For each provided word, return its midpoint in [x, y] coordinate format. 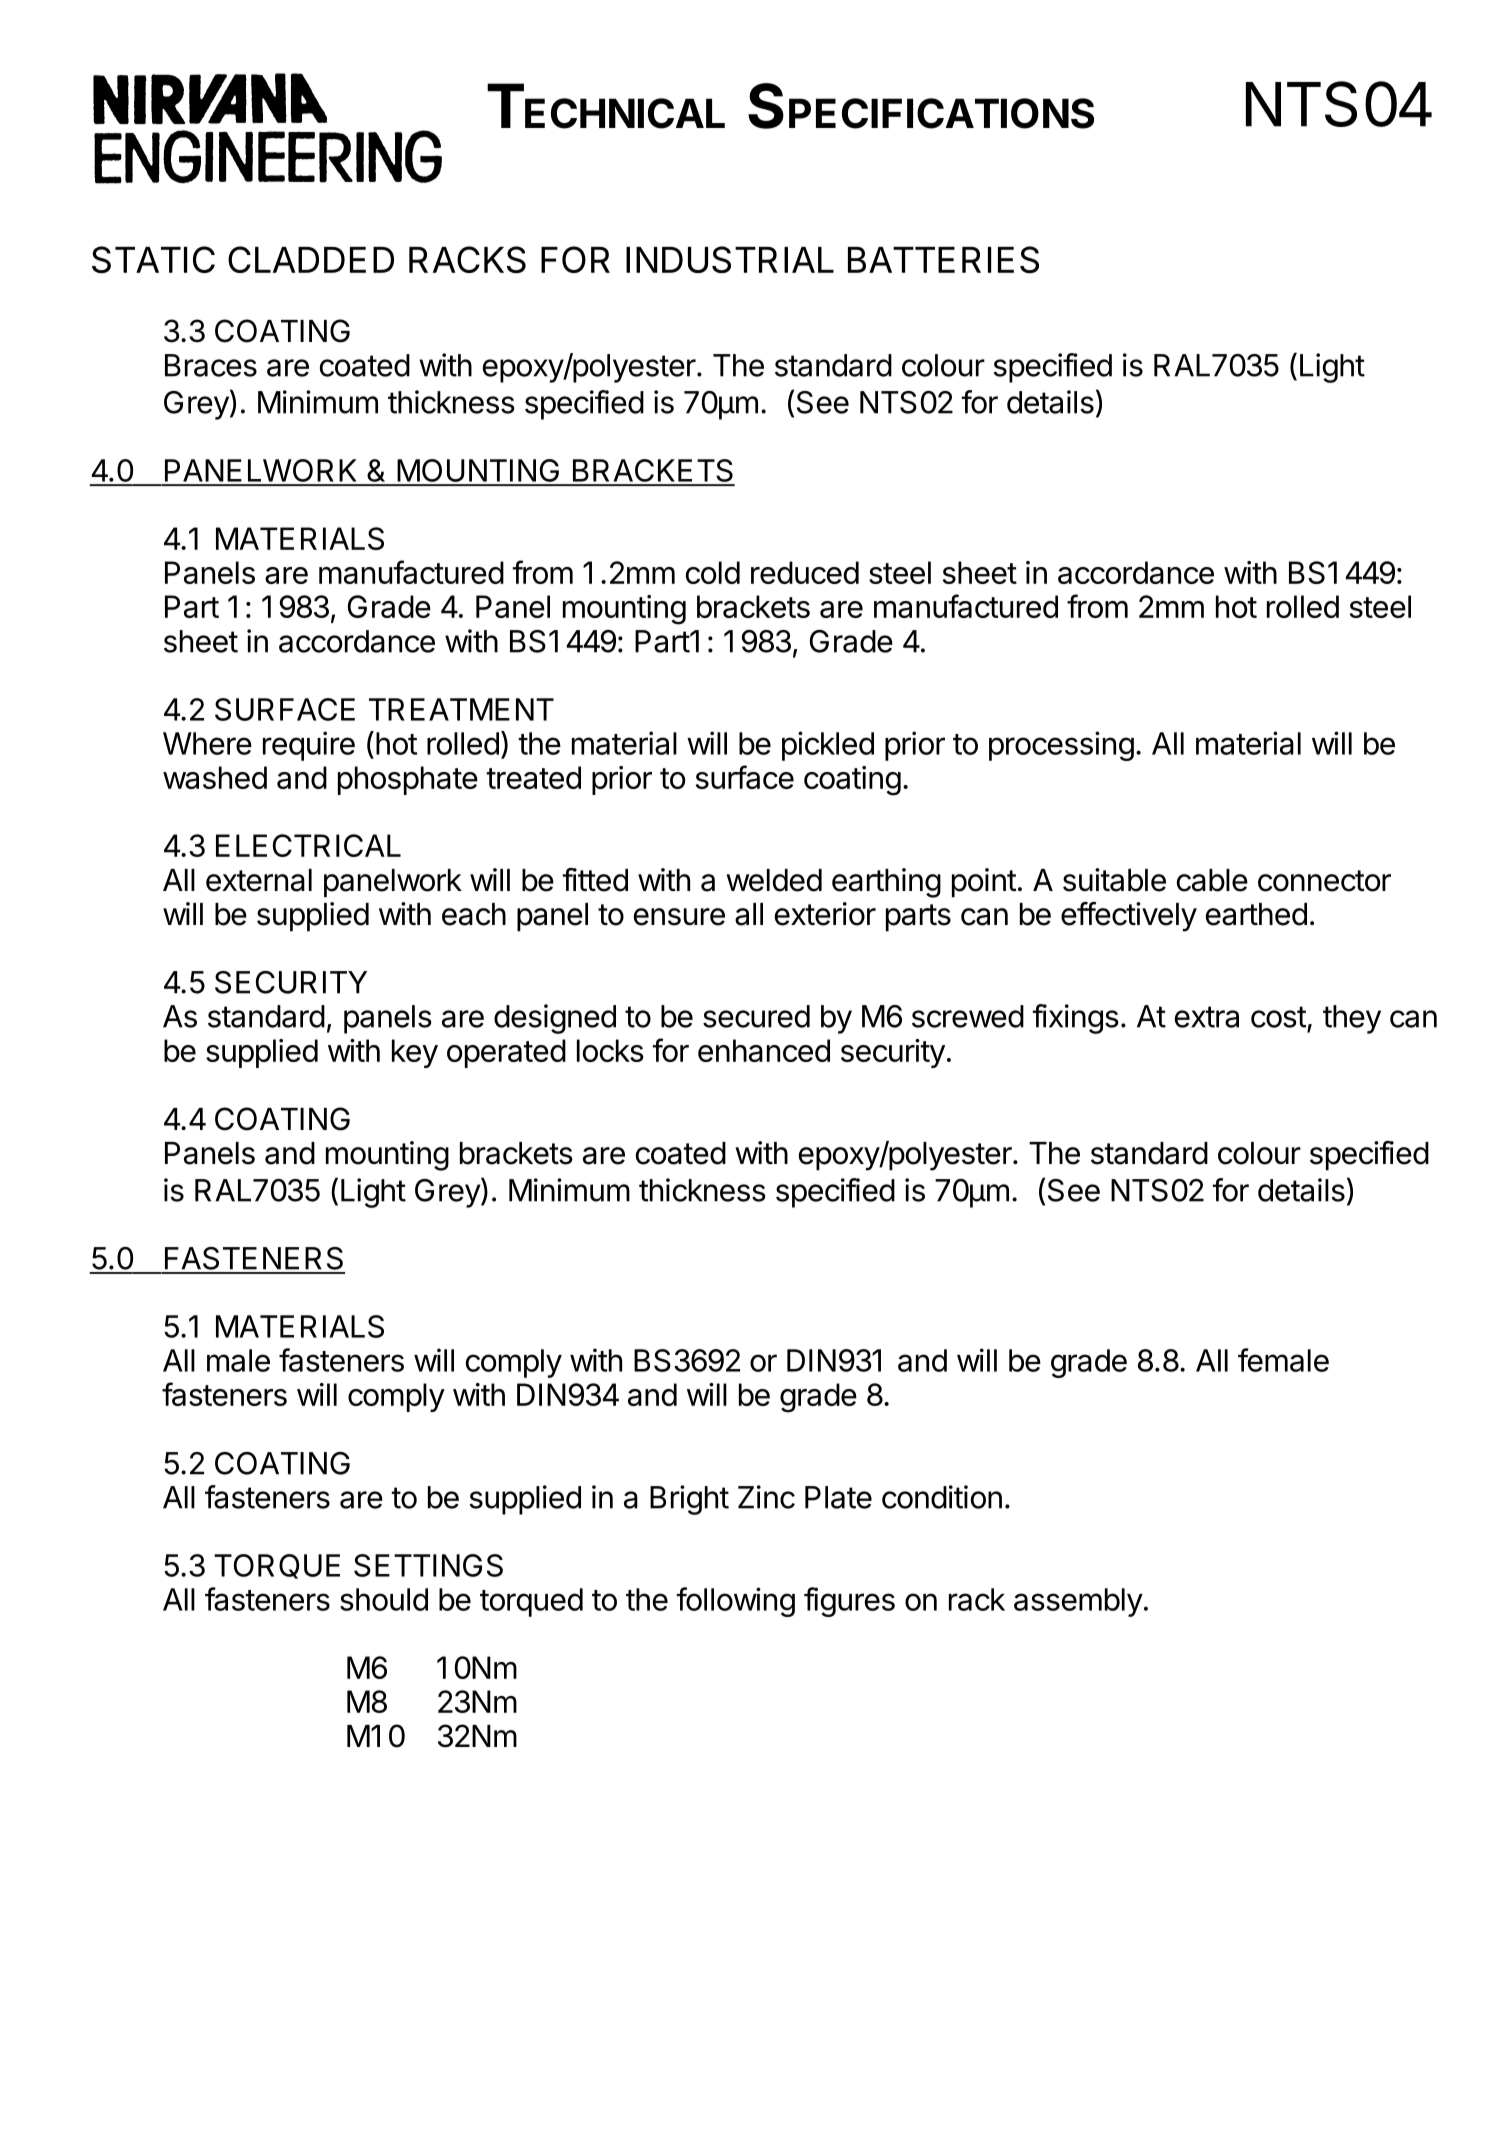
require [309, 746]
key [415, 1053]
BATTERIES [943, 259]
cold [713, 572]
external [259, 880]
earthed [1256, 914]
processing [1061, 746]
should [384, 1599]
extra [1207, 1017]
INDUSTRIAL [730, 259]
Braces [211, 365]
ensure [679, 917]
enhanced [764, 1050]
